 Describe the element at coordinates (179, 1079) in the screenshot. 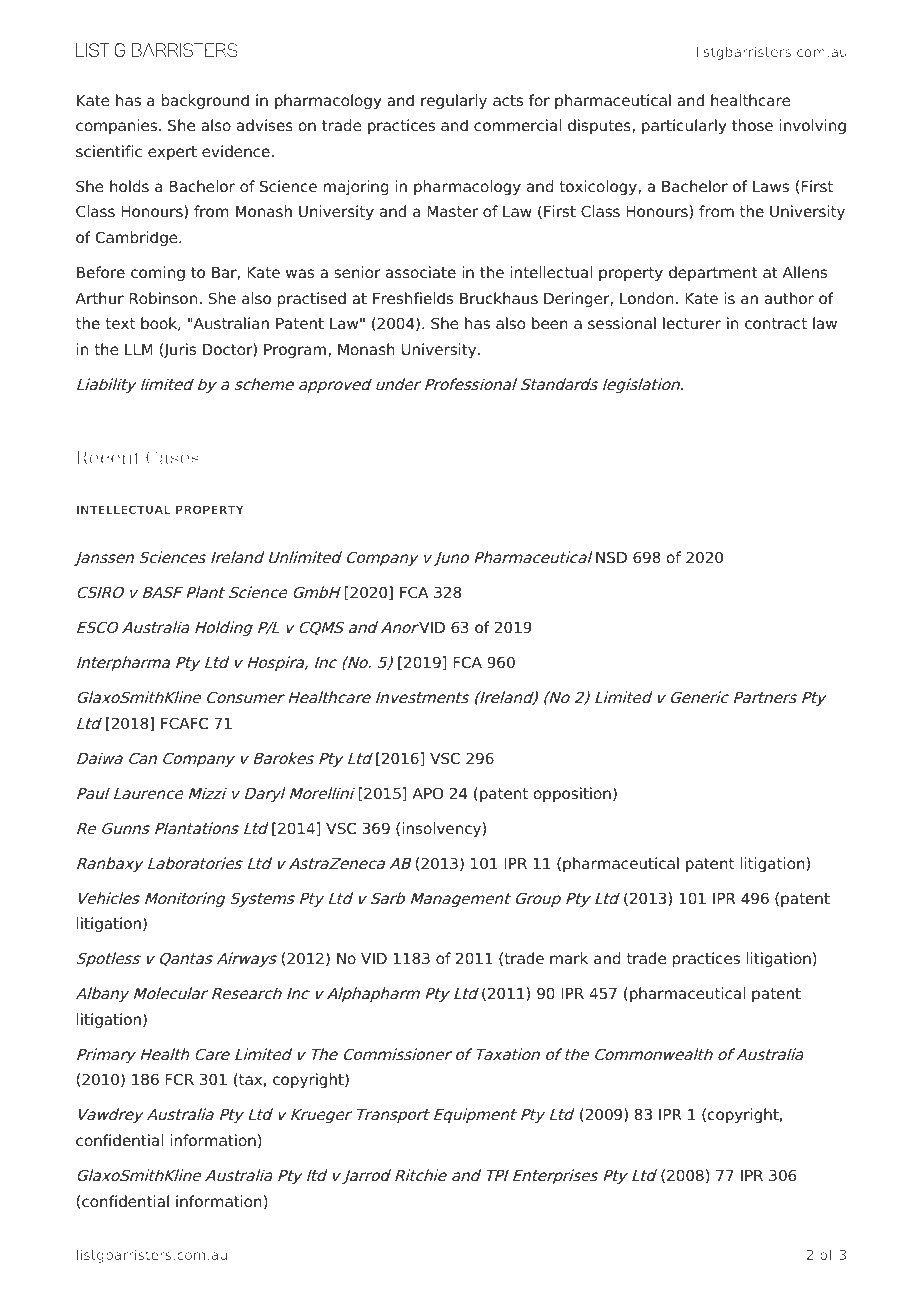

I see `FCR` at that location.
